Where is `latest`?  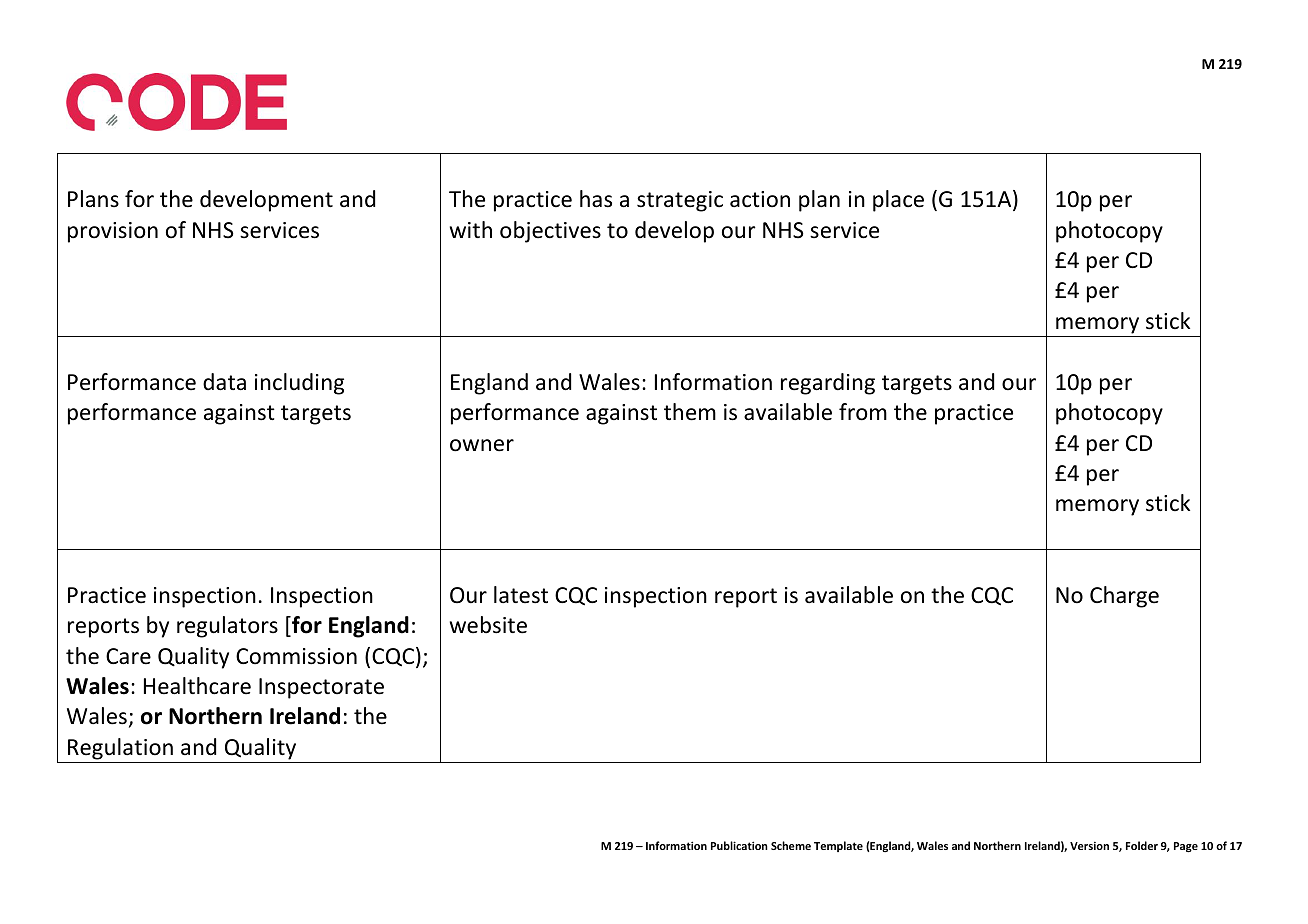 latest is located at coordinates (521, 595).
